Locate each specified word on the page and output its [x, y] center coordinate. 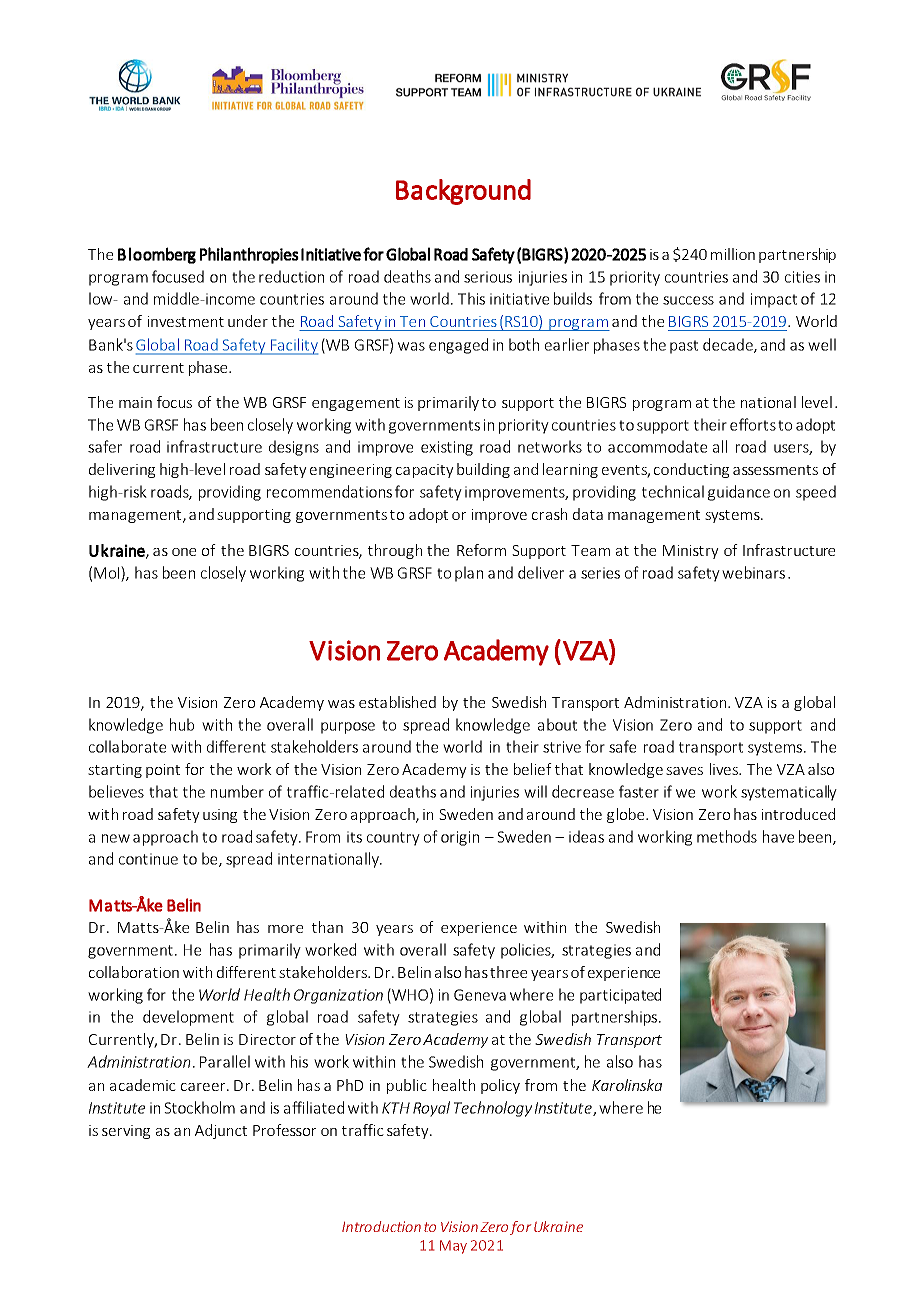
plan [469, 574]
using [220, 816]
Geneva [480, 995]
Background [463, 192]
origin [460, 838]
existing [447, 448]
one [184, 552]
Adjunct [221, 1131]
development [188, 1018]
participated [620, 996]
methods [727, 836]
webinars [753, 572]
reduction [291, 276]
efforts [753, 424]
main [135, 402]
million [733, 254]
